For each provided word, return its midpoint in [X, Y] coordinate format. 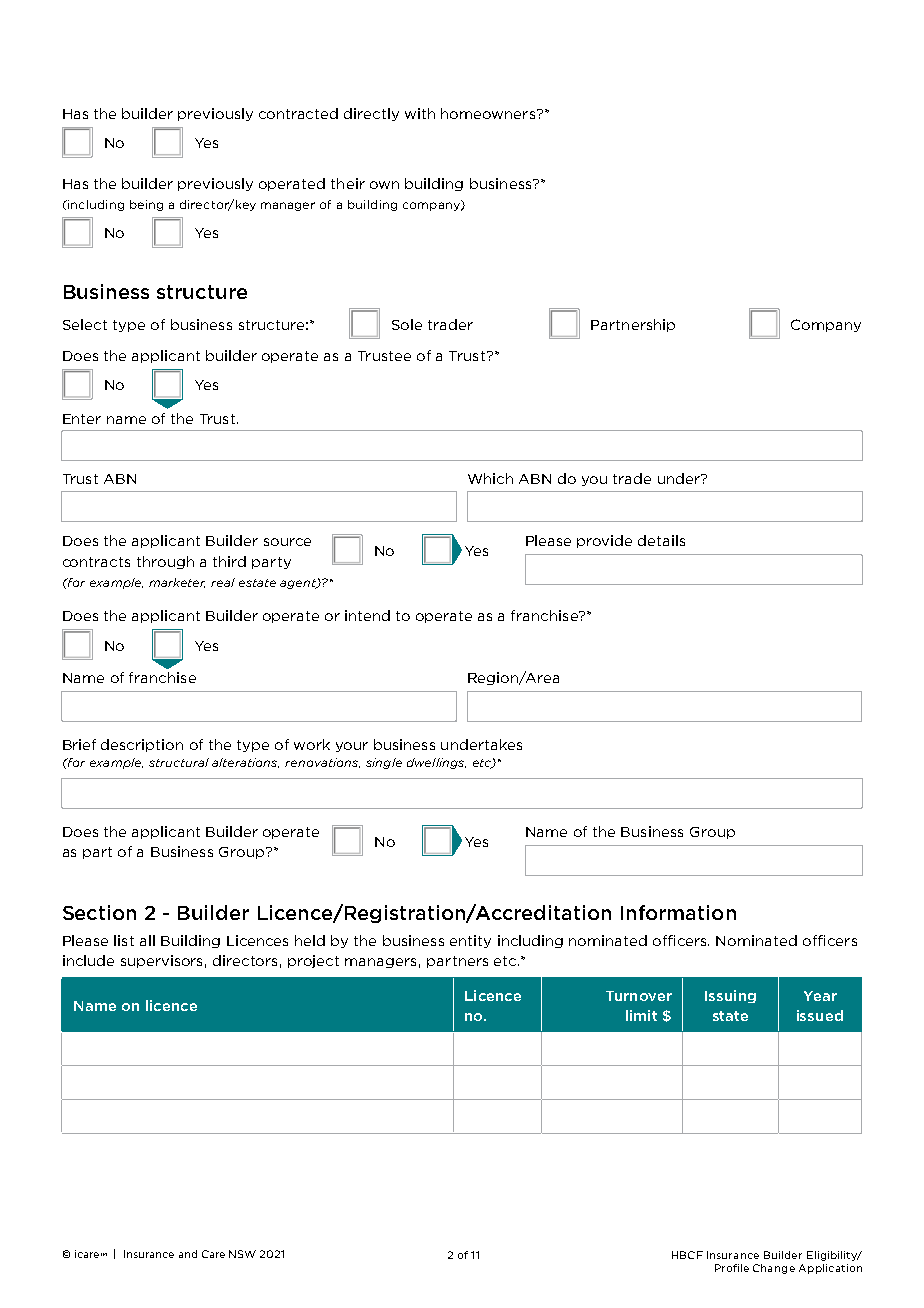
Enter [82, 419]
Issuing [730, 996]
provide [604, 541]
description [142, 745]
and [188, 1254]
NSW [242, 1254]
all [147, 940]
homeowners [489, 113]
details [661, 540]
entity [470, 941]
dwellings [436, 763]
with [420, 113]
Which [490, 478]
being [146, 205]
